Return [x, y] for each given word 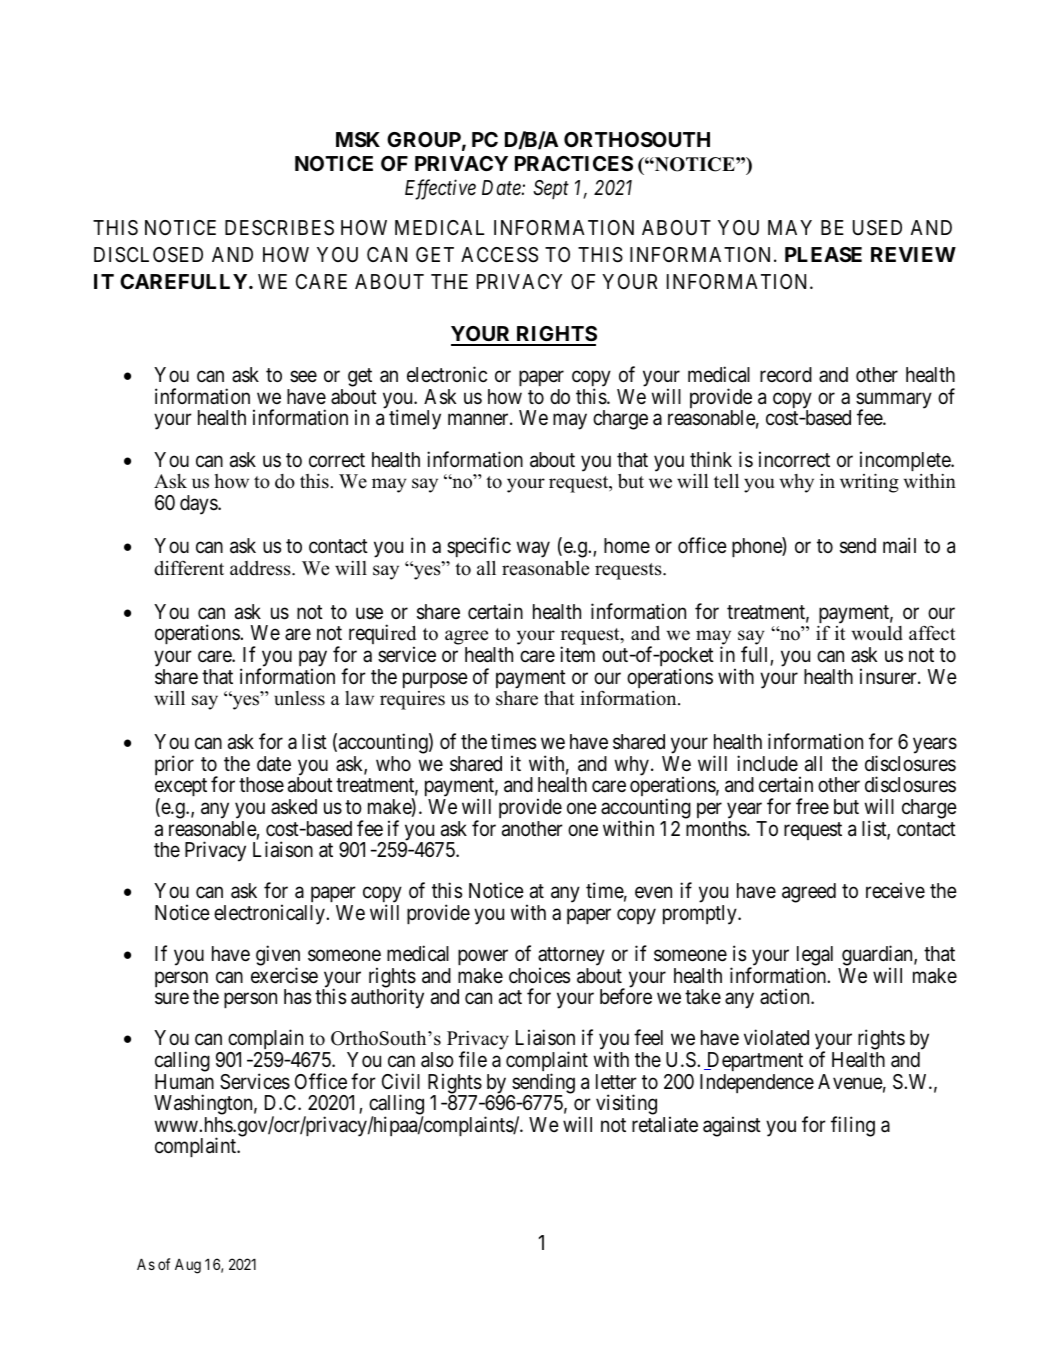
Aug [188, 1266]
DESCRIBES [279, 228]
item [577, 654]
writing [869, 483]
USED [877, 228]
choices [539, 975]
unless [299, 698]
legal [815, 957]
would [877, 633]
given [278, 956]
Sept [551, 189]
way [533, 550]
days [199, 505]
